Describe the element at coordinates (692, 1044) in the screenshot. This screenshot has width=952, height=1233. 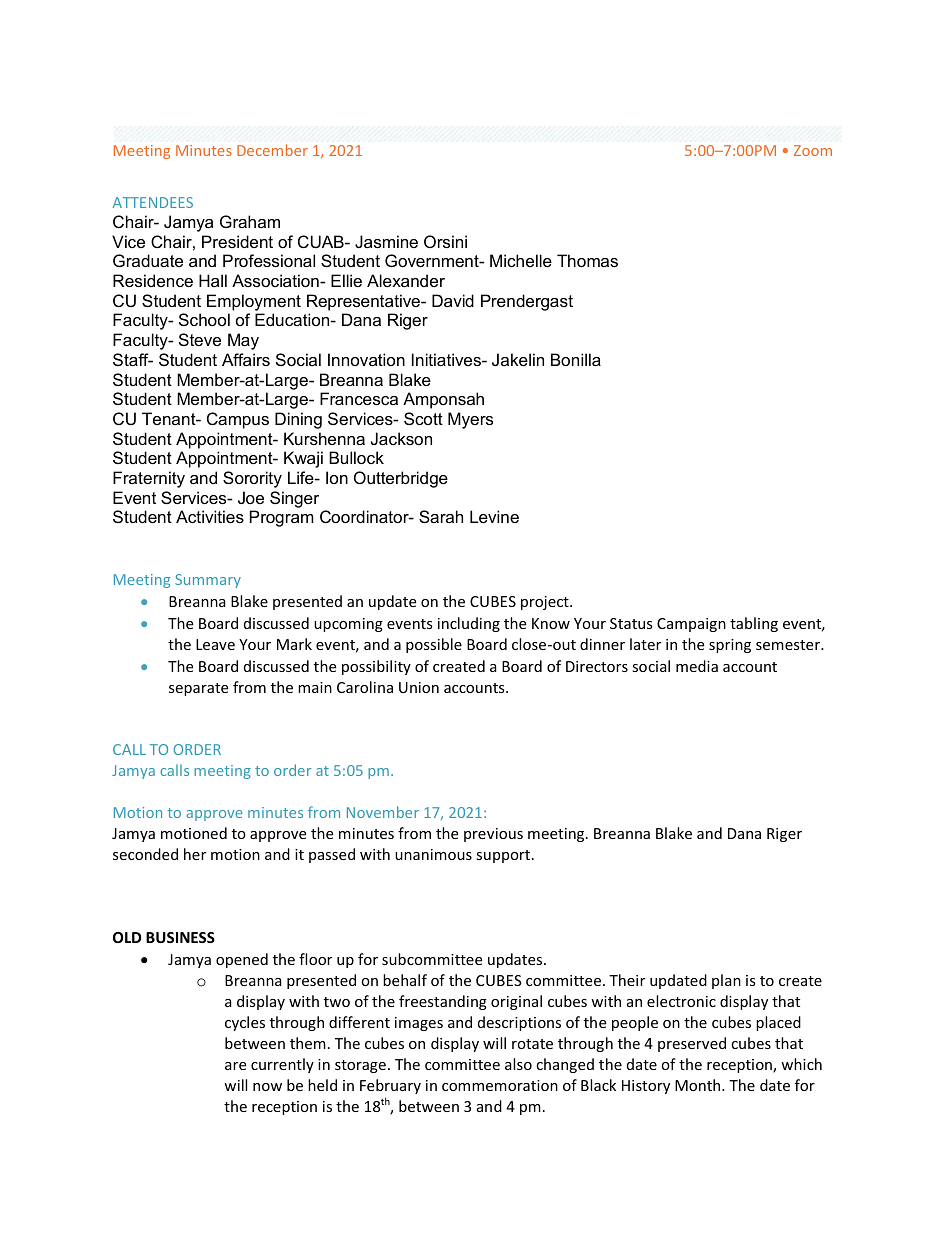
I see `preserved` at that location.
